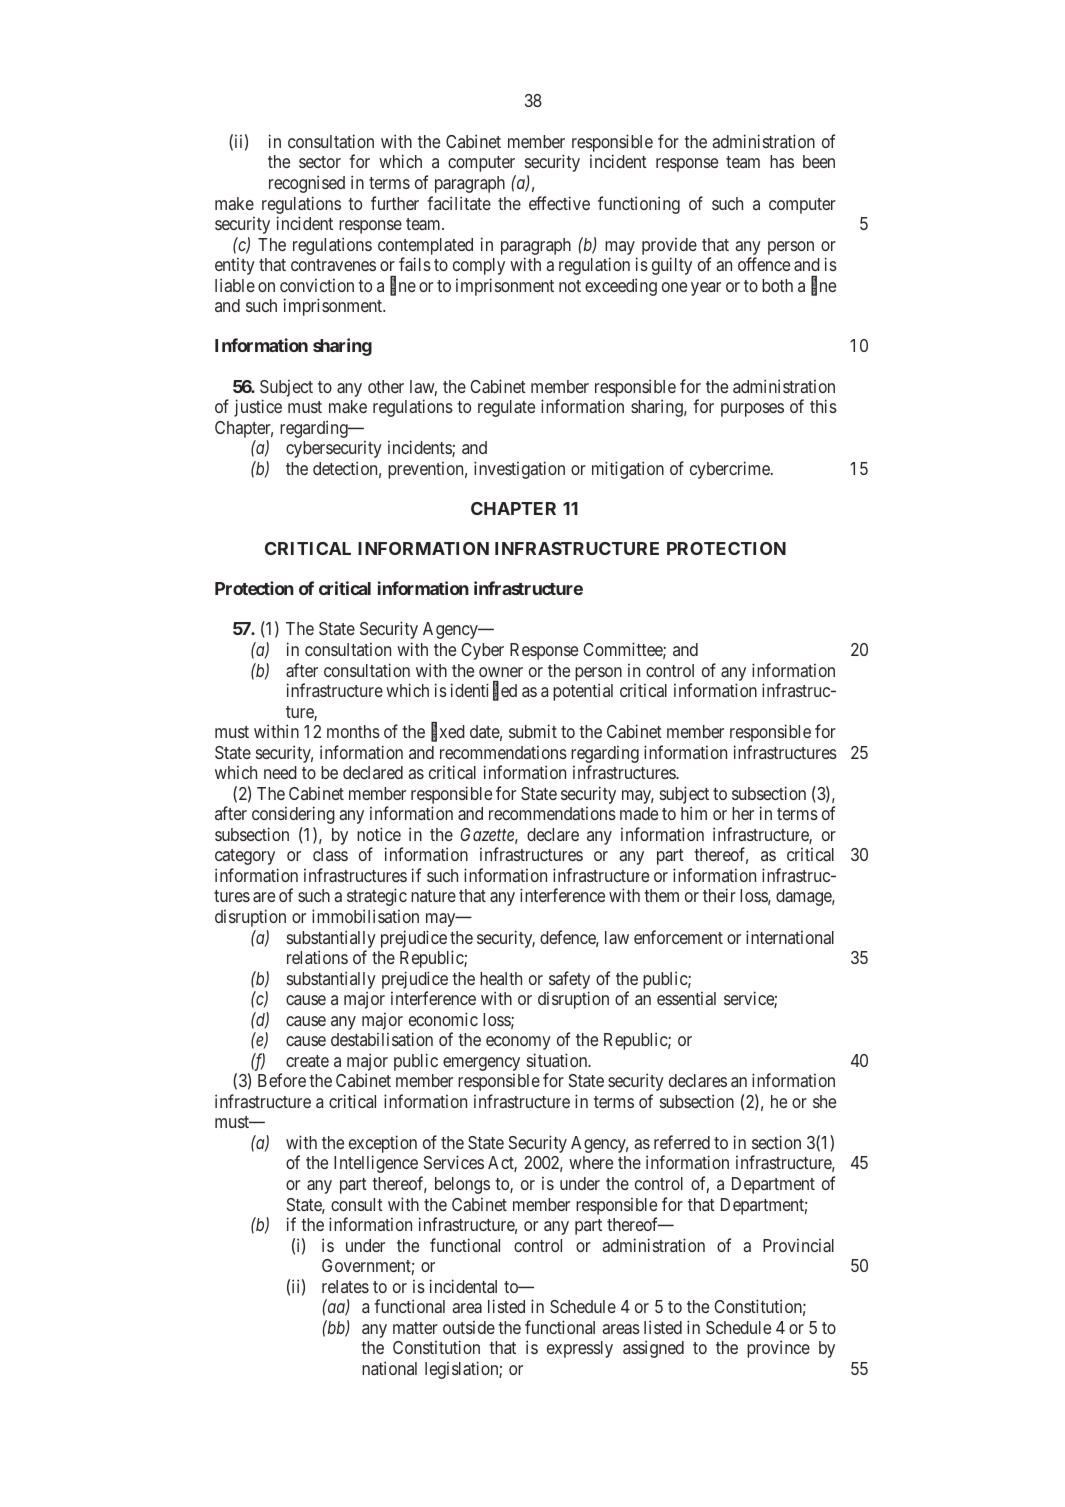 This document has width=1065, height=1507. What do you see at coordinates (778, 1349) in the document?
I see `province` at bounding box center [778, 1349].
